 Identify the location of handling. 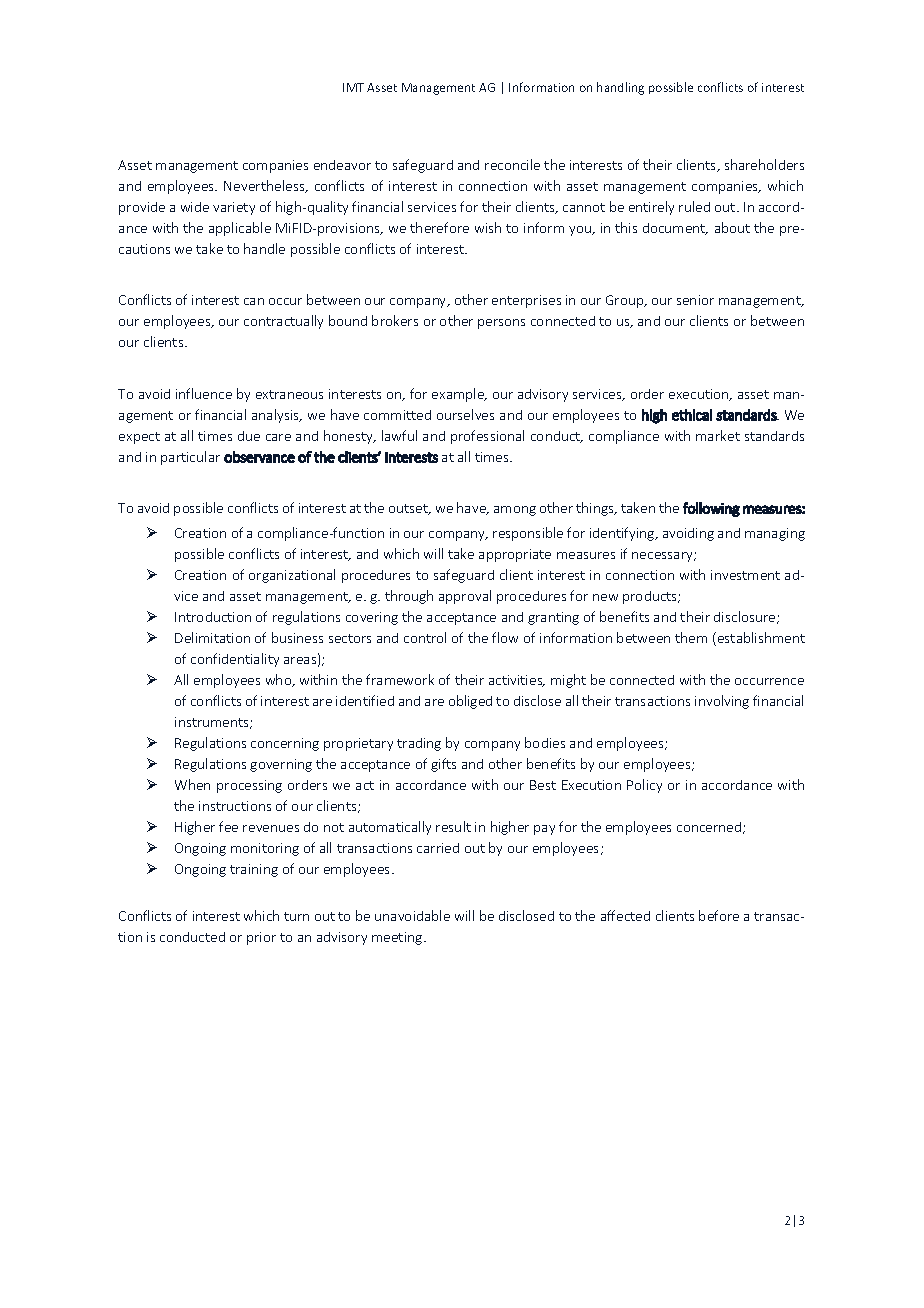
(620, 88).
